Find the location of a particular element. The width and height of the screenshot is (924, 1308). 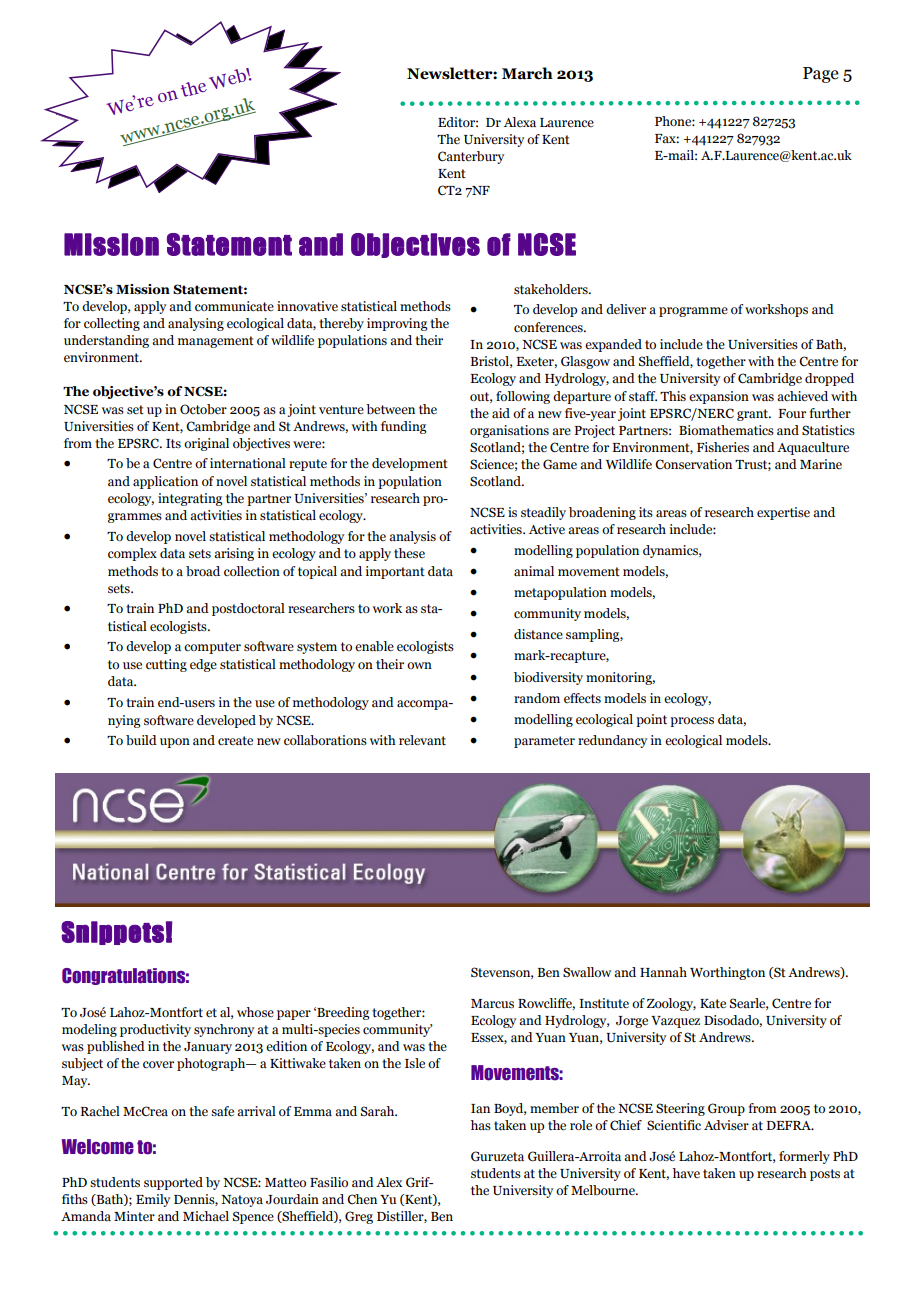

October is located at coordinates (203, 409).
